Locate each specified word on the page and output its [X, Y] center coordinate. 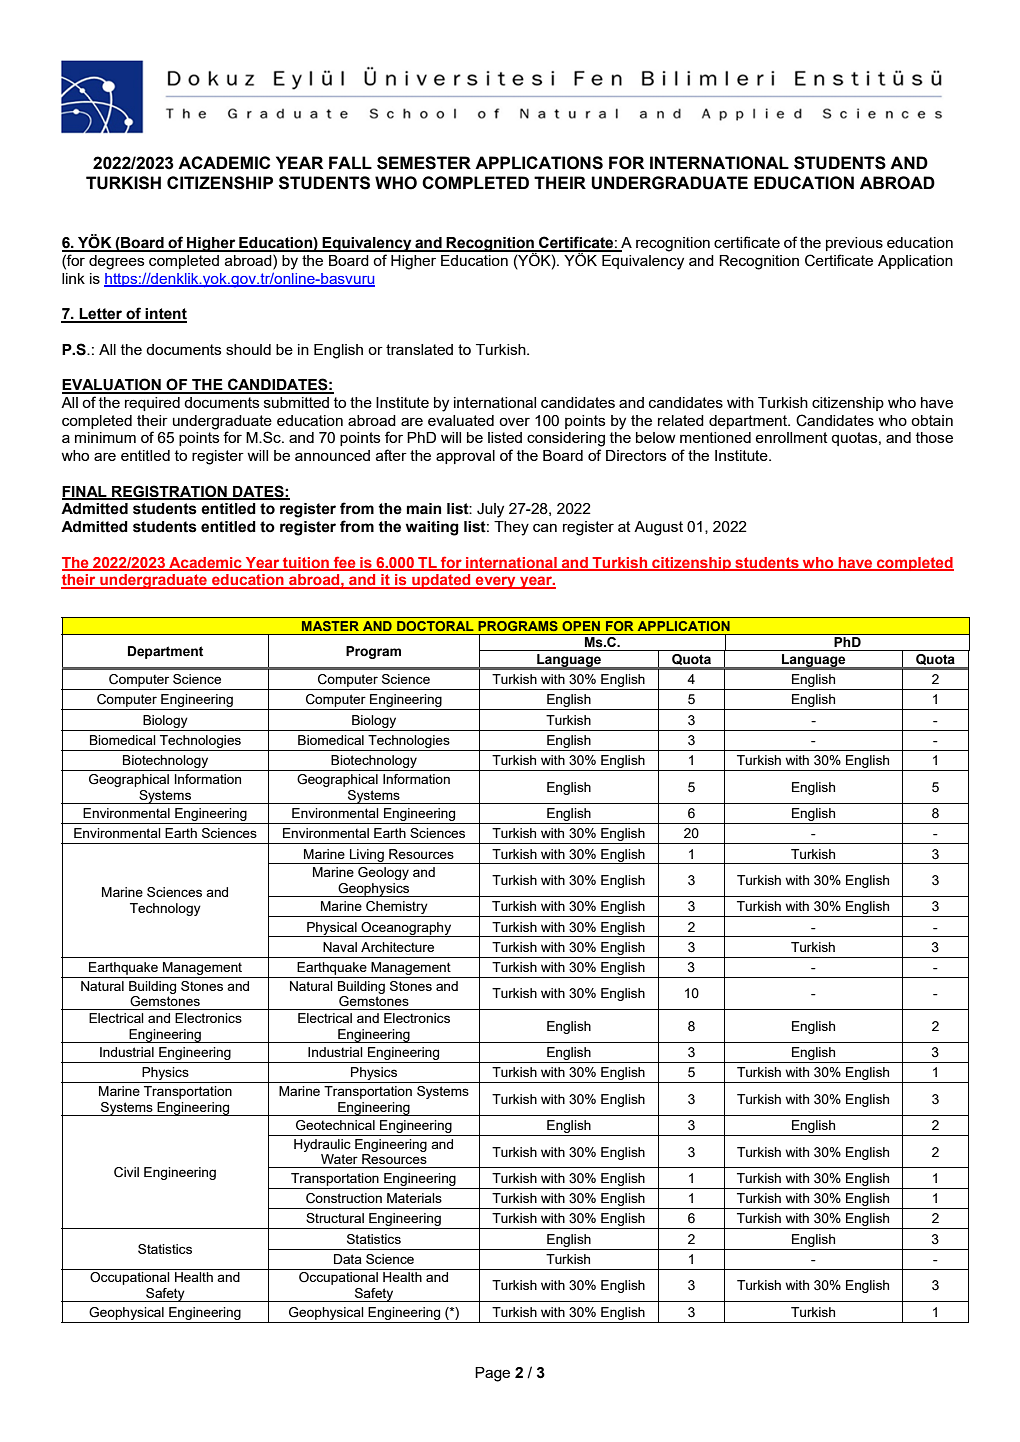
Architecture [397, 947]
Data [348, 1259]
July [490, 510]
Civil [126, 1172]
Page [492, 1374]
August [658, 528]
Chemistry [397, 909]
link [73, 278]
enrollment [791, 437]
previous [854, 244]
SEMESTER [424, 163]
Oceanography [406, 929]
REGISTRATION [169, 492]
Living [367, 856]
